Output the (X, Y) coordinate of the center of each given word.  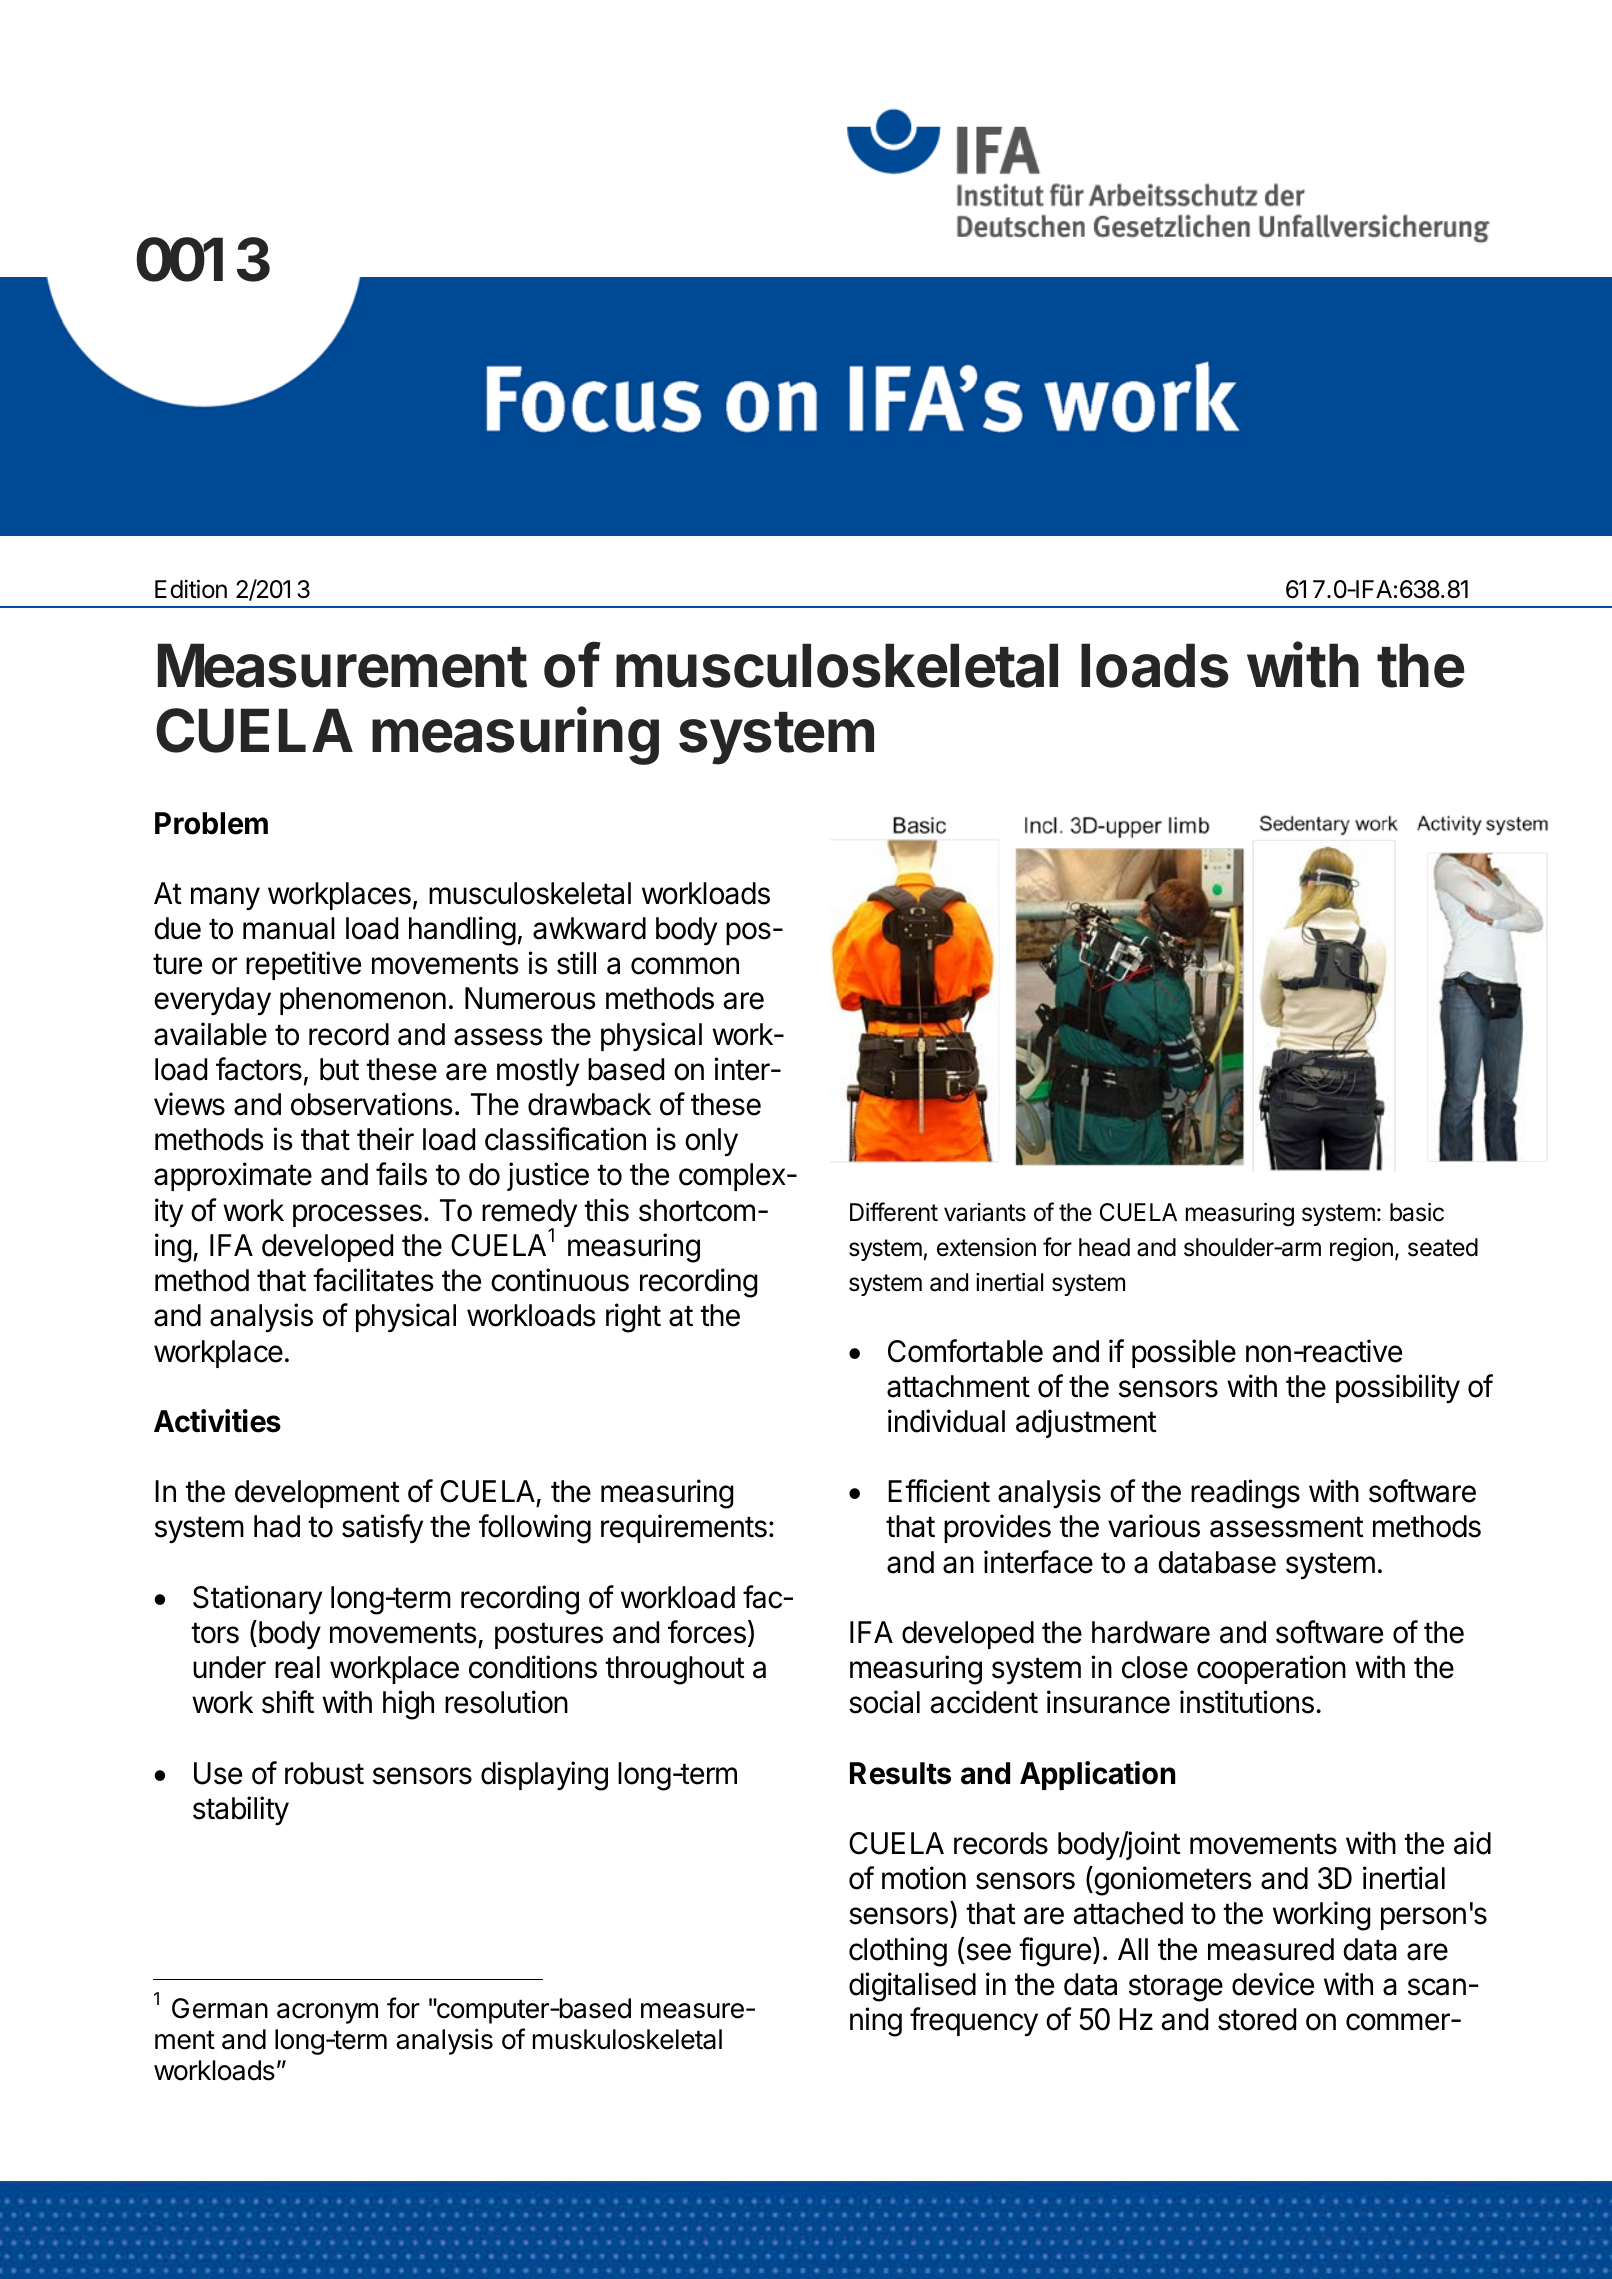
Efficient (939, 1491)
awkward (589, 928)
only (711, 1142)
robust (324, 1773)
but (339, 1069)
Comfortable (965, 1351)
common (685, 966)
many (225, 898)
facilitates (373, 1280)
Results (900, 1773)
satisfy (382, 1528)
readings (1245, 1494)
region (1361, 1250)
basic (1417, 1212)
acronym (327, 2013)
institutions (1247, 1702)
